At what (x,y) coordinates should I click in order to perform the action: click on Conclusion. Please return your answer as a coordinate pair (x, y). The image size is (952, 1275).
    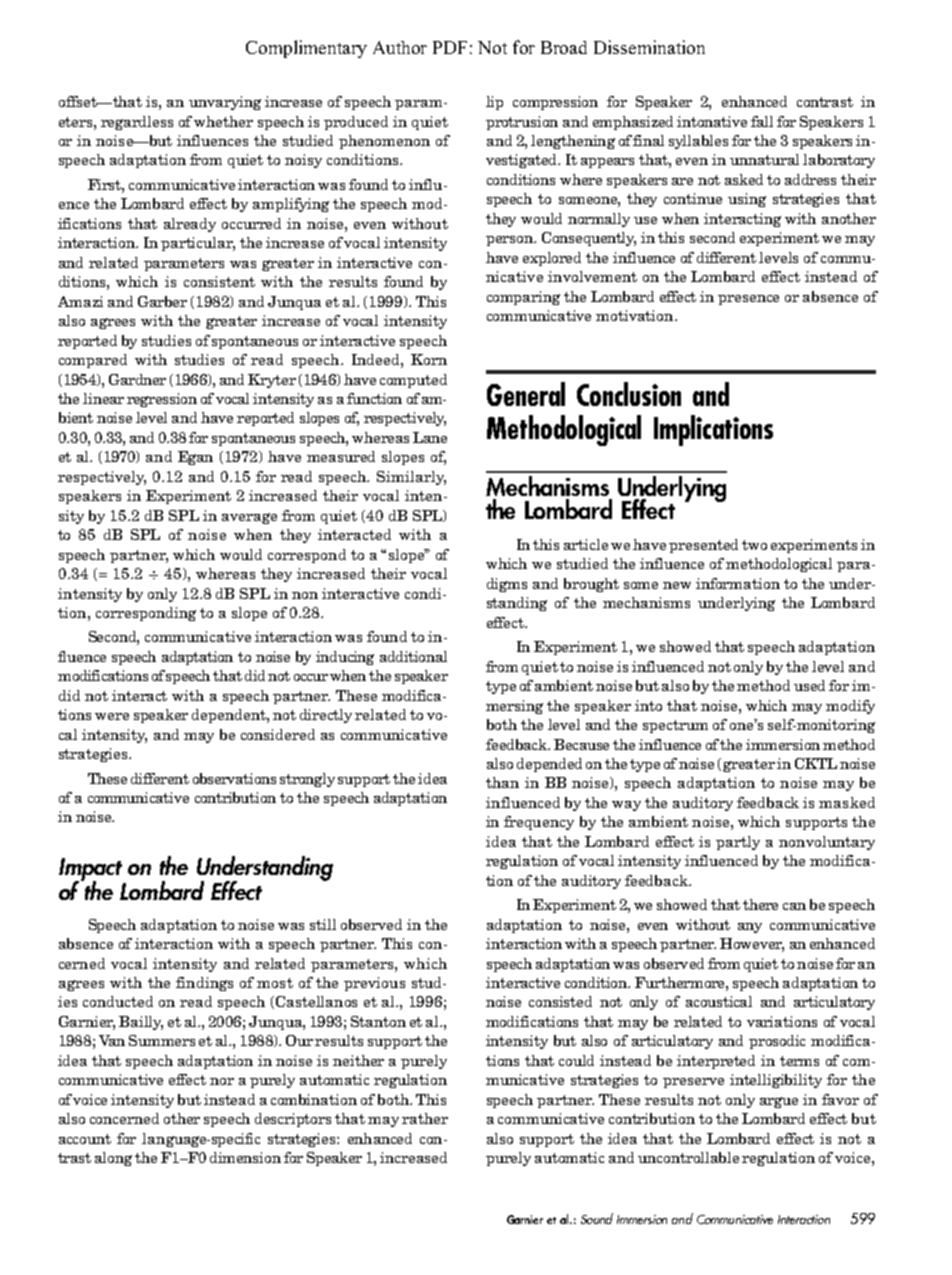
    Looking at the image, I should click on (629, 394).
